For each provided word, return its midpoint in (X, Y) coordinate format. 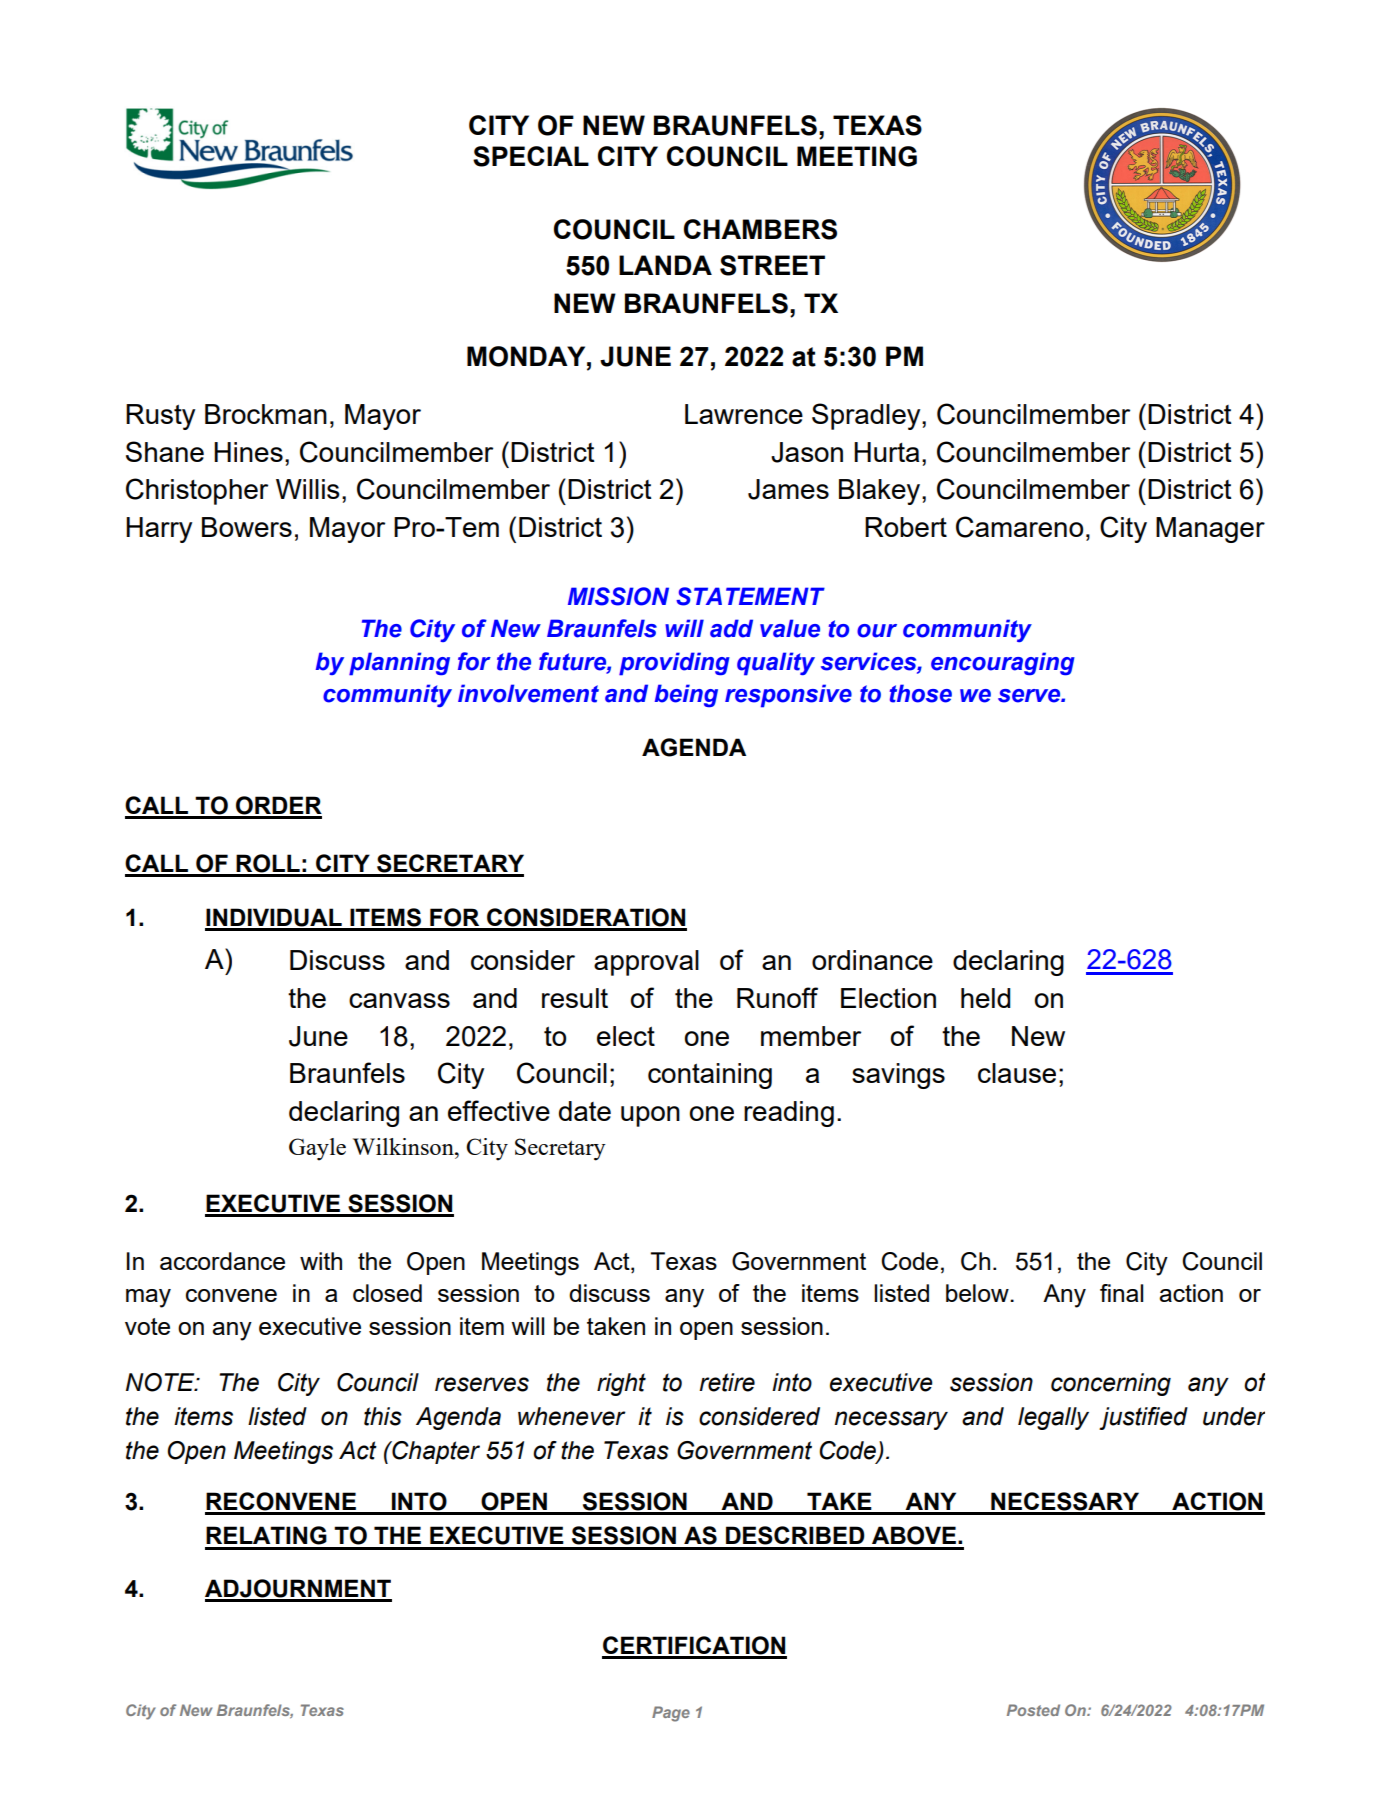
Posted (1033, 1710)
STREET (772, 265)
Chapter (435, 1452)
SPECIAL (531, 156)
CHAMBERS (760, 229)
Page (671, 1714)
